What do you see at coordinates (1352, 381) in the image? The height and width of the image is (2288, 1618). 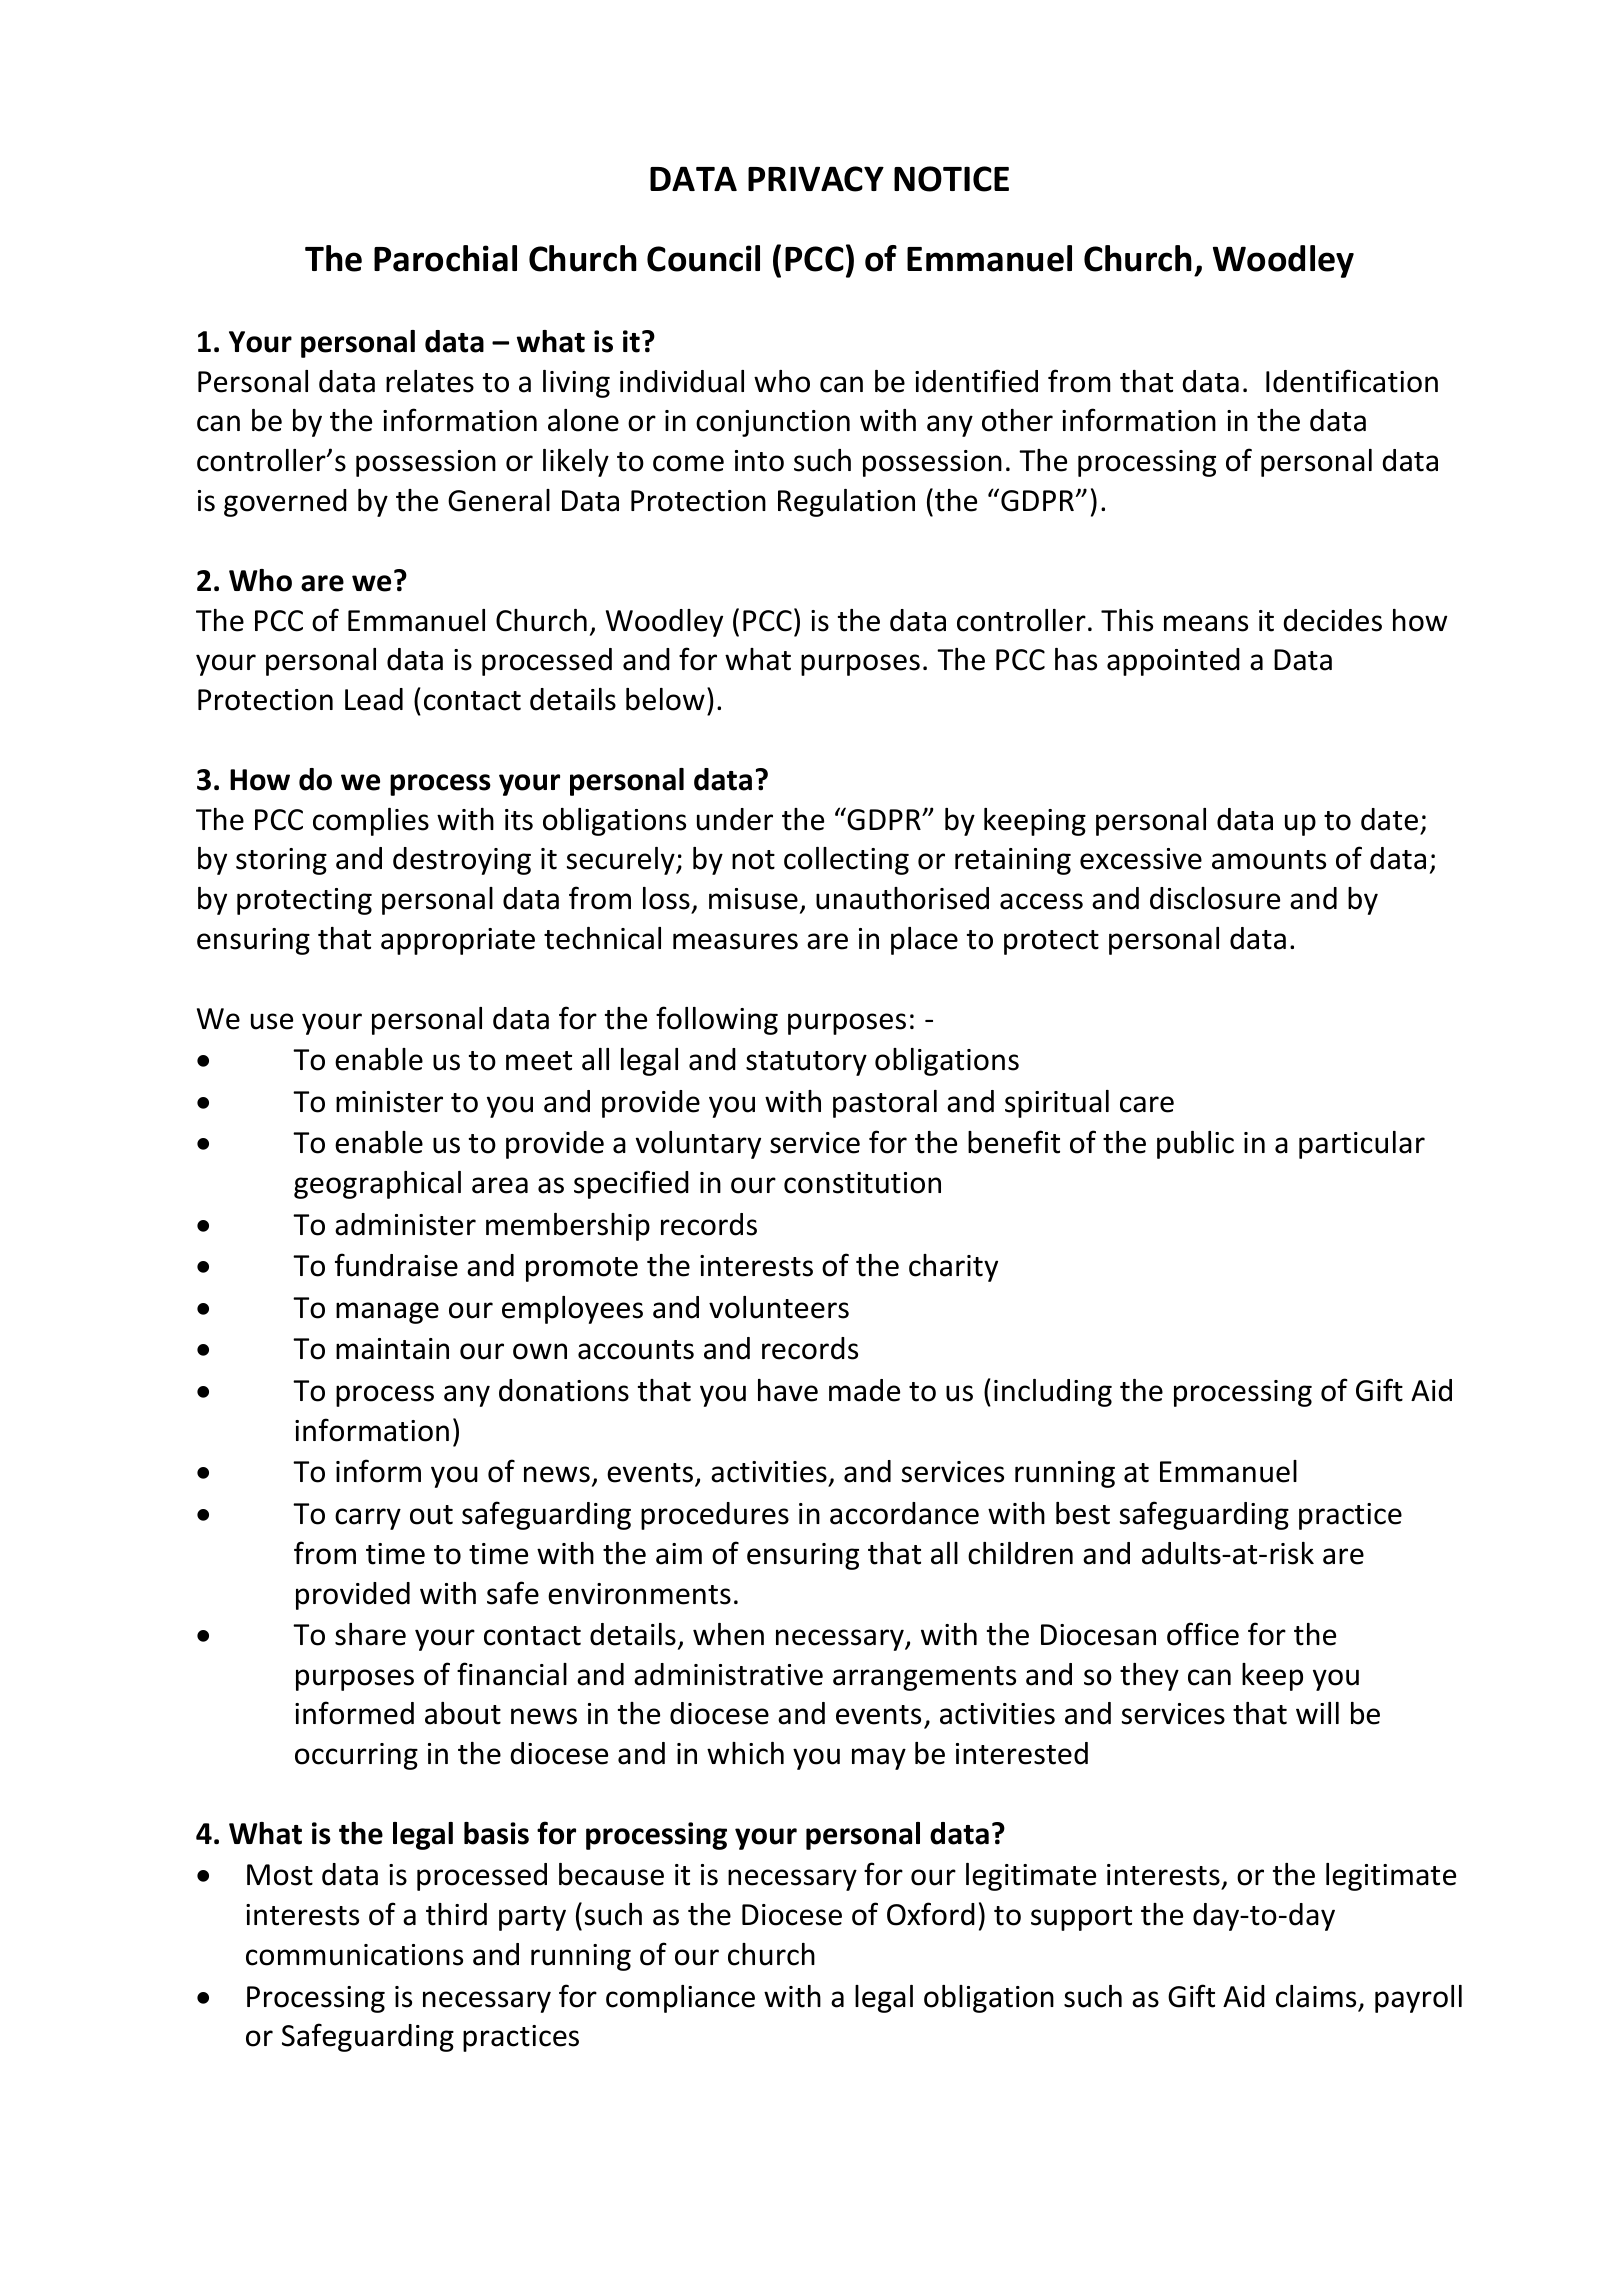 I see `Identification` at bounding box center [1352, 381].
